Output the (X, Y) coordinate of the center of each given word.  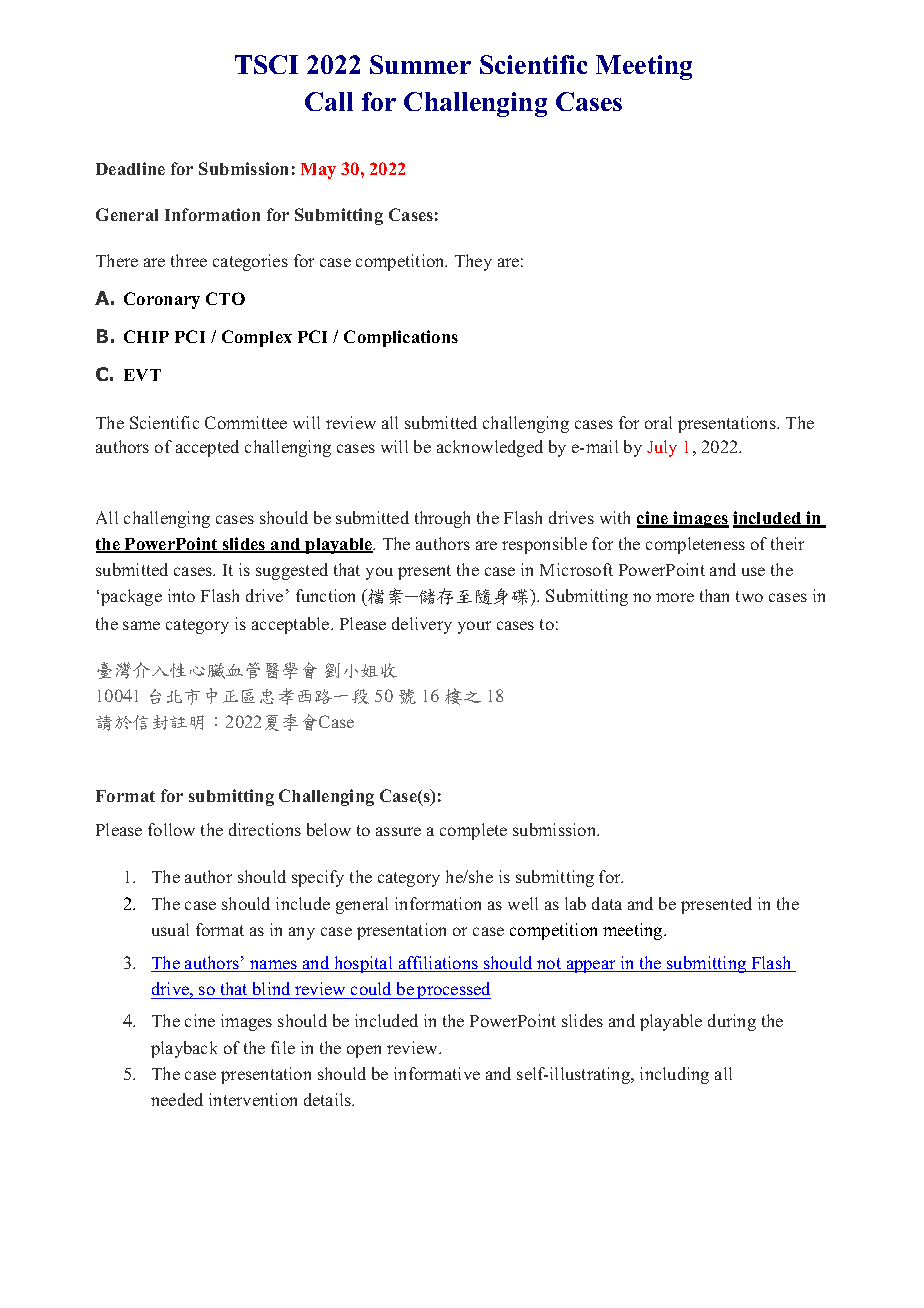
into (181, 595)
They (473, 262)
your (474, 627)
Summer (420, 64)
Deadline (130, 168)
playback (184, 1049)
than (714, 595)
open (364, 1051)
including (674, 1075)
